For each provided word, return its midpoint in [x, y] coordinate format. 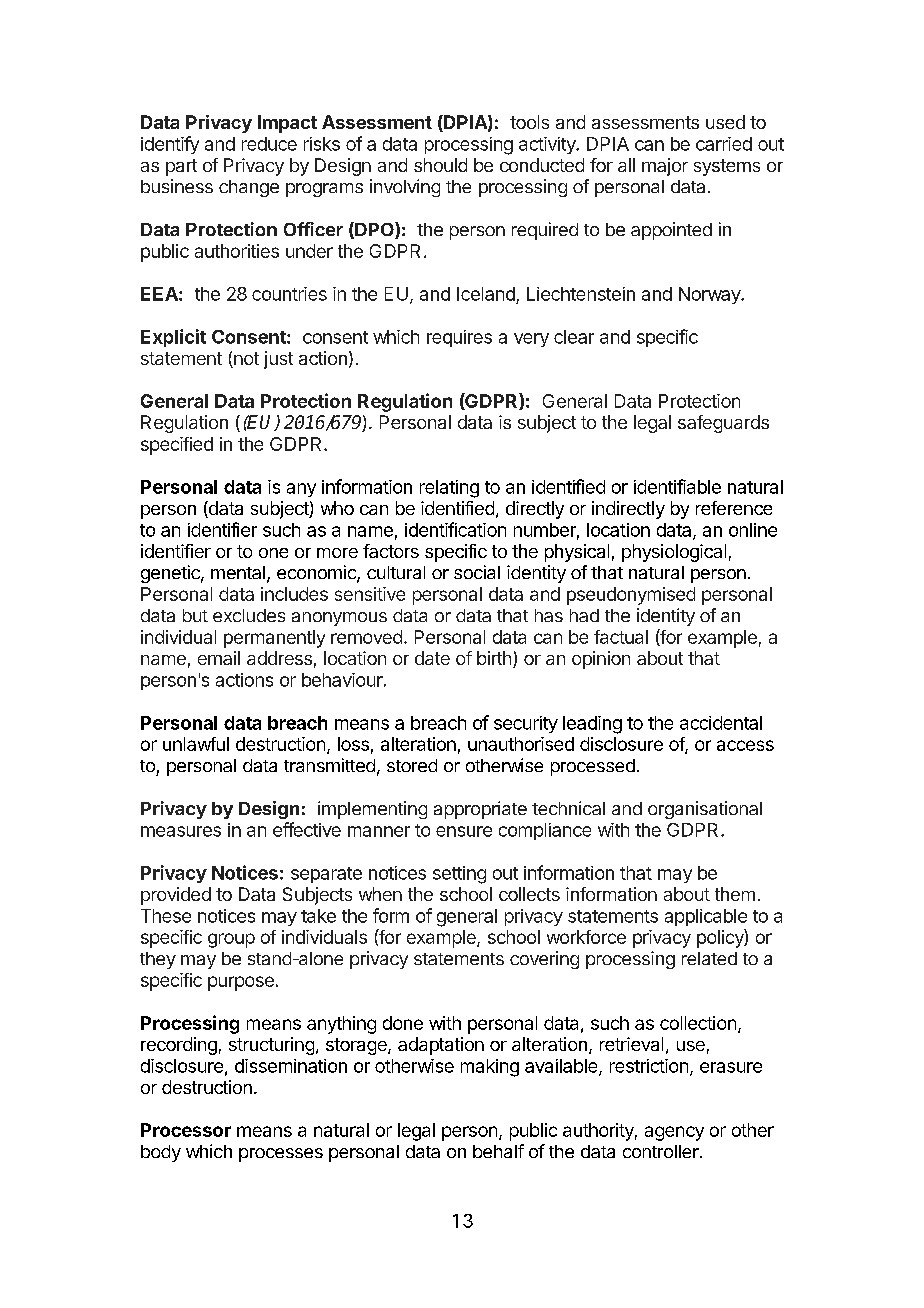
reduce [269, 144]
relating [449, 489]
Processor [186, 1130]
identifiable [677, 486]
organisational [705, 810]
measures [181, 831]
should [440, 165]
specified [177, 446]
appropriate [480, 810]
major [665, 167]
